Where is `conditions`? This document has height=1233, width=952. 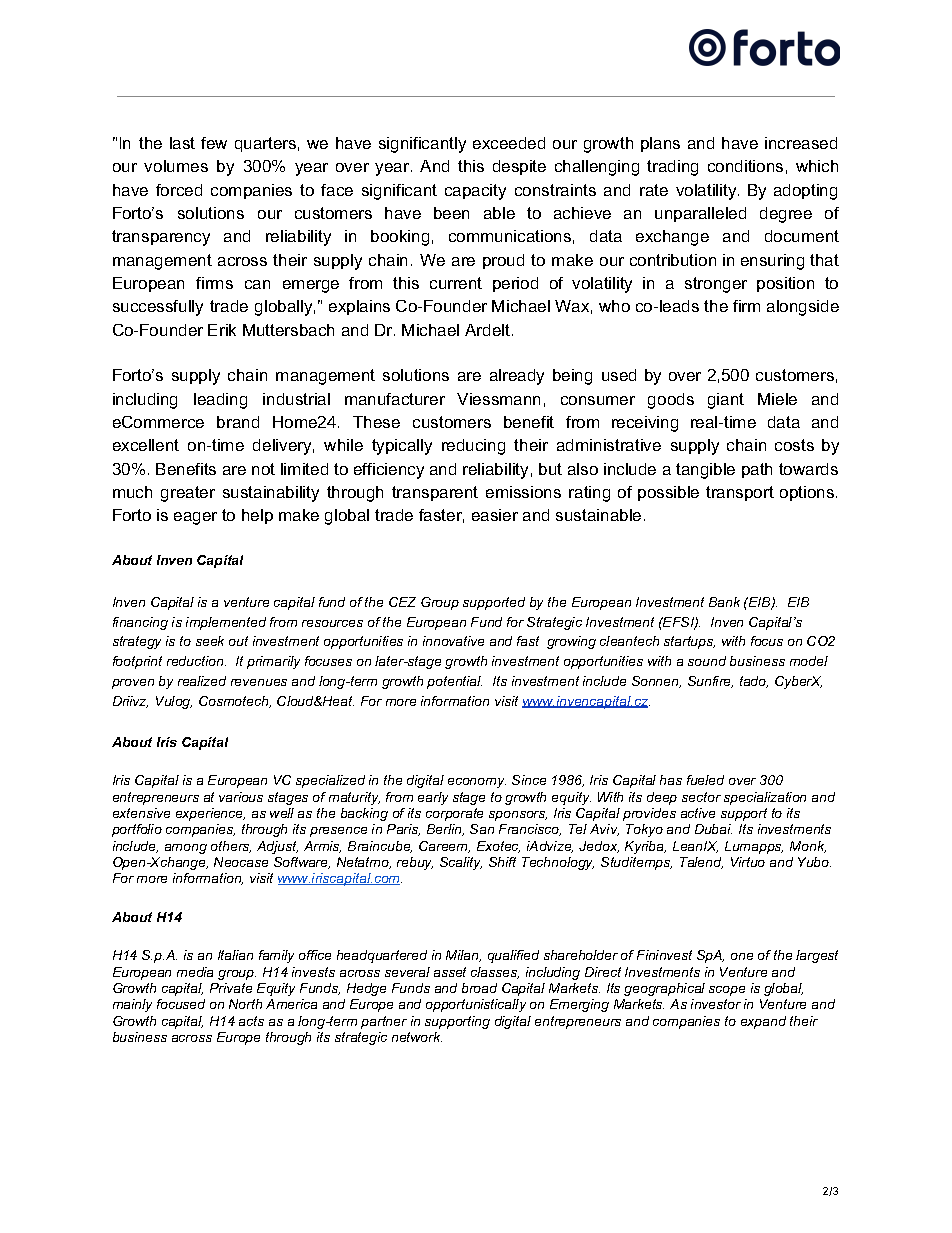 conditions is located at coordinates (745, 166).
